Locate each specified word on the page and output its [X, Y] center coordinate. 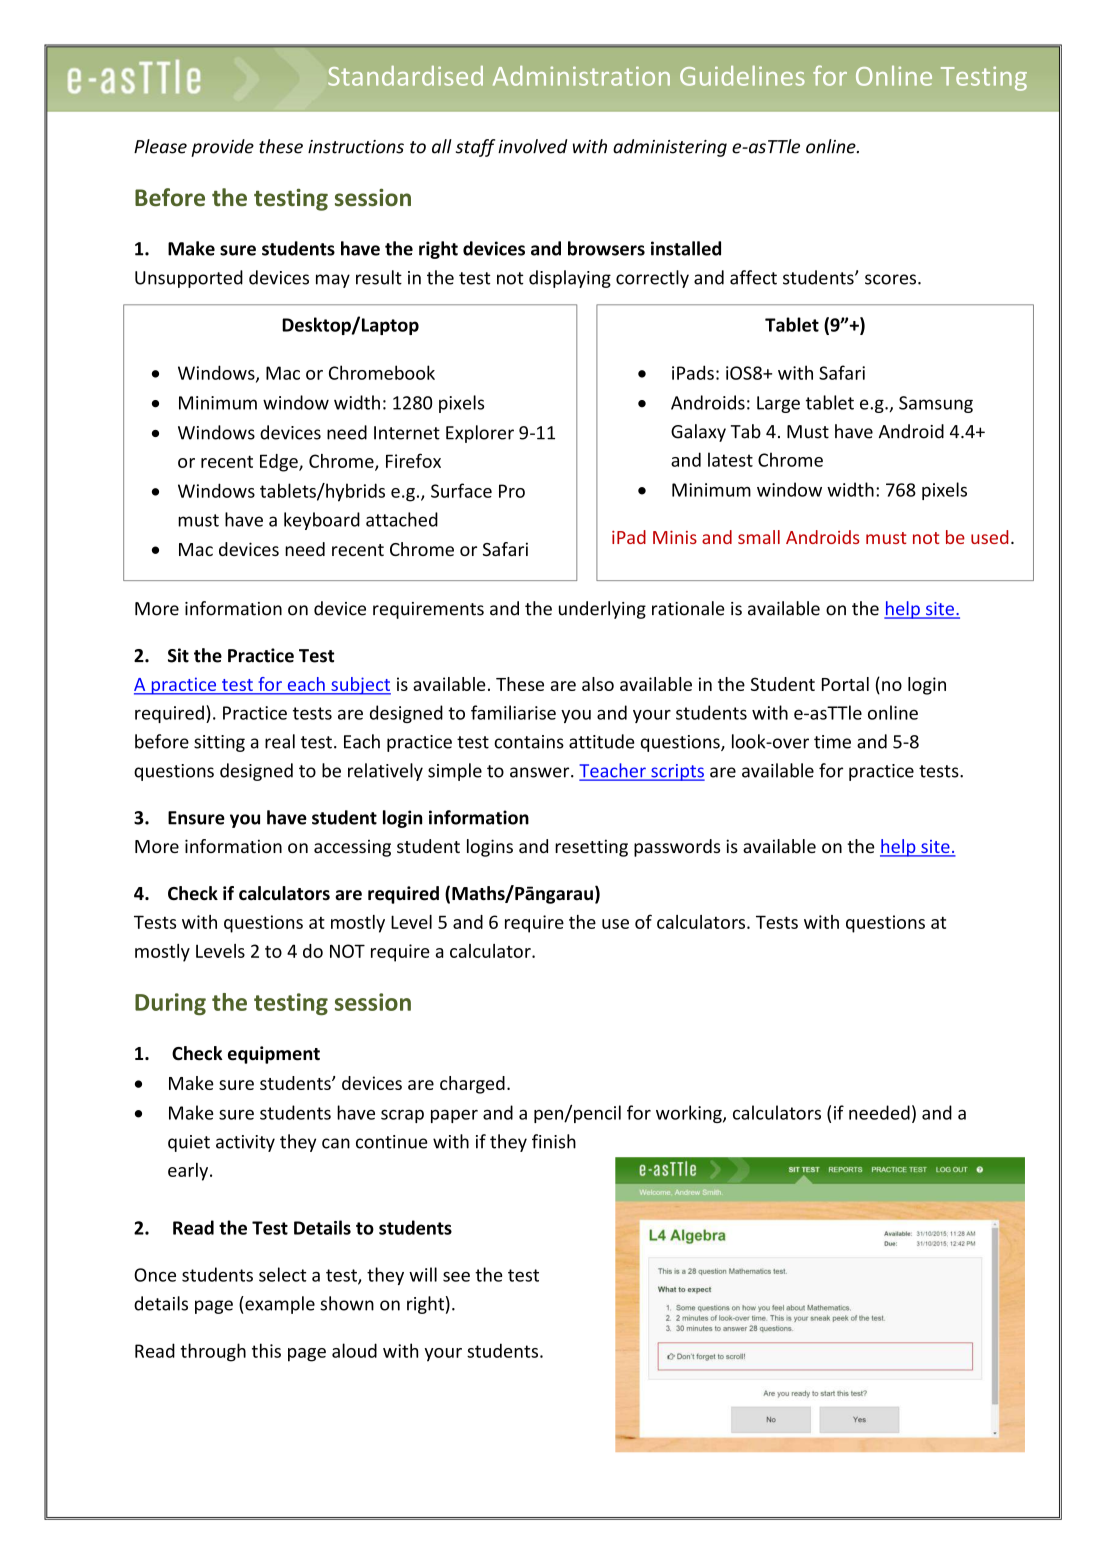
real [280, 741]
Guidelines [742, 76]
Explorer [480, 434]
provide [222, 148]
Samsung [936, 404]
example [279, 1305]
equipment [274, 1055]
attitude [602, 741]
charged [472, 1085]
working [690, 1114]
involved [532, 146]
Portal [845, 684]
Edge [280, 463]
